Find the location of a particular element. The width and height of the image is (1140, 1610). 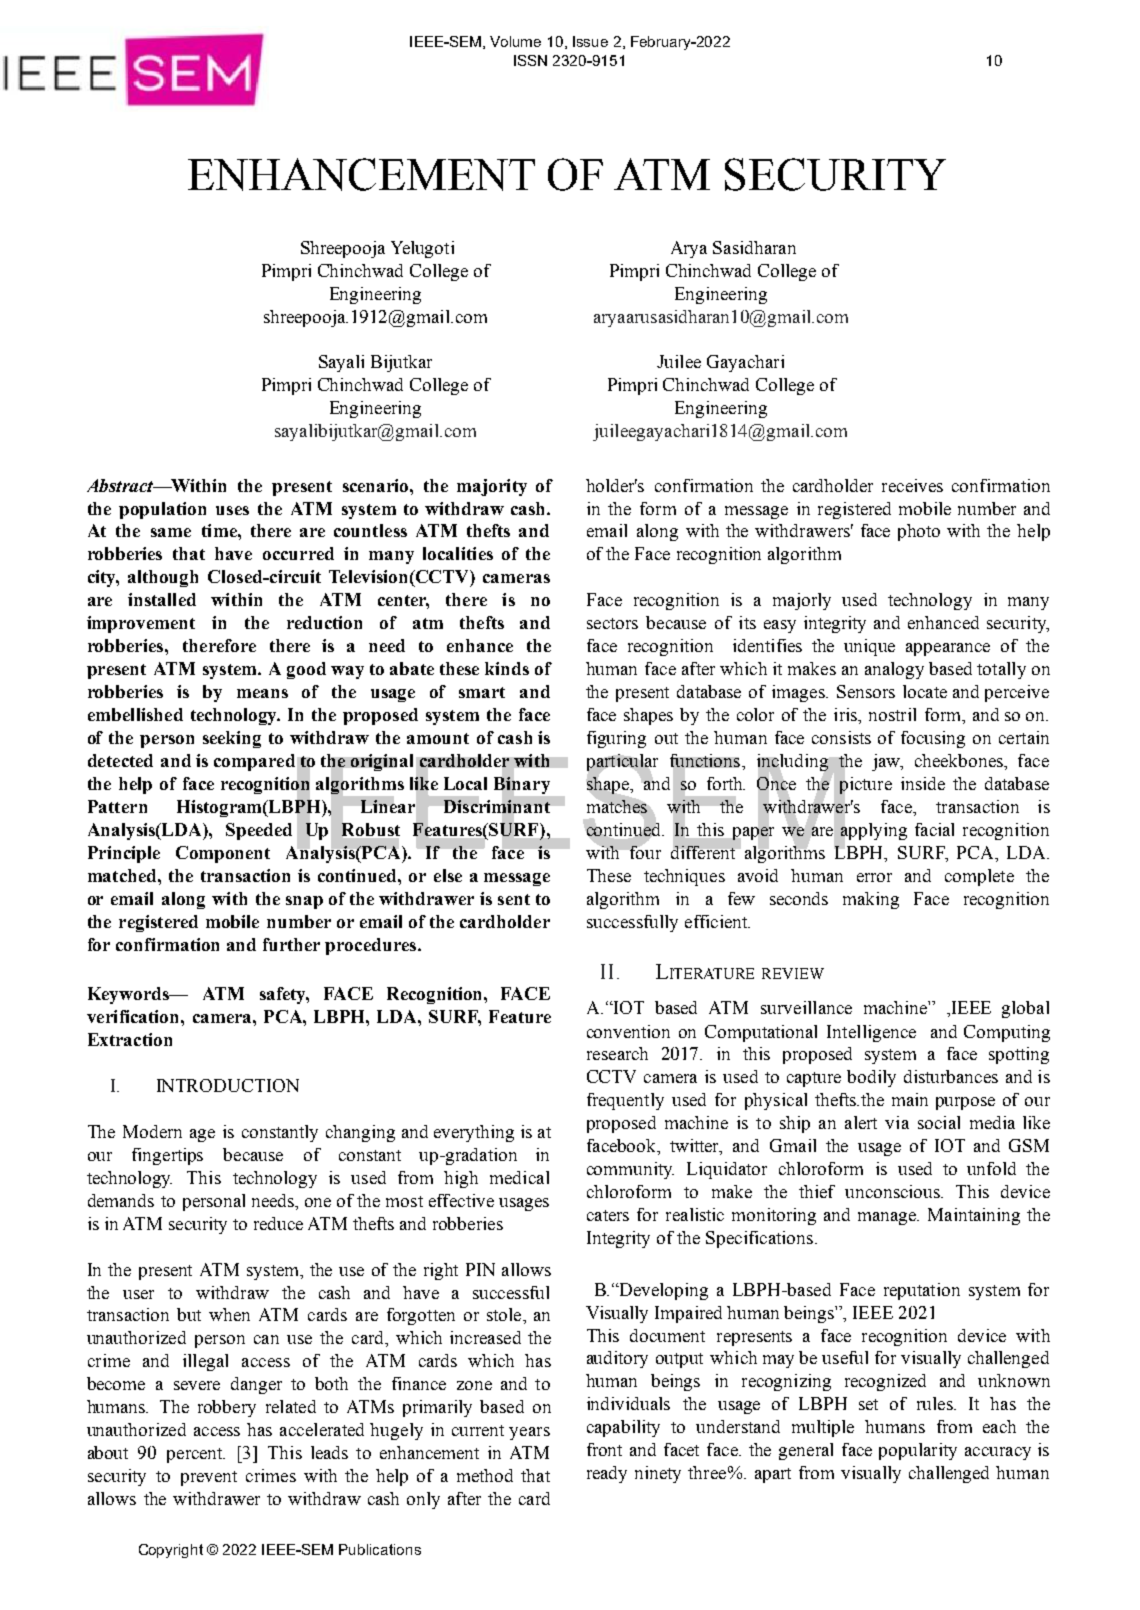

inside is located at coordinates (923, 783).
